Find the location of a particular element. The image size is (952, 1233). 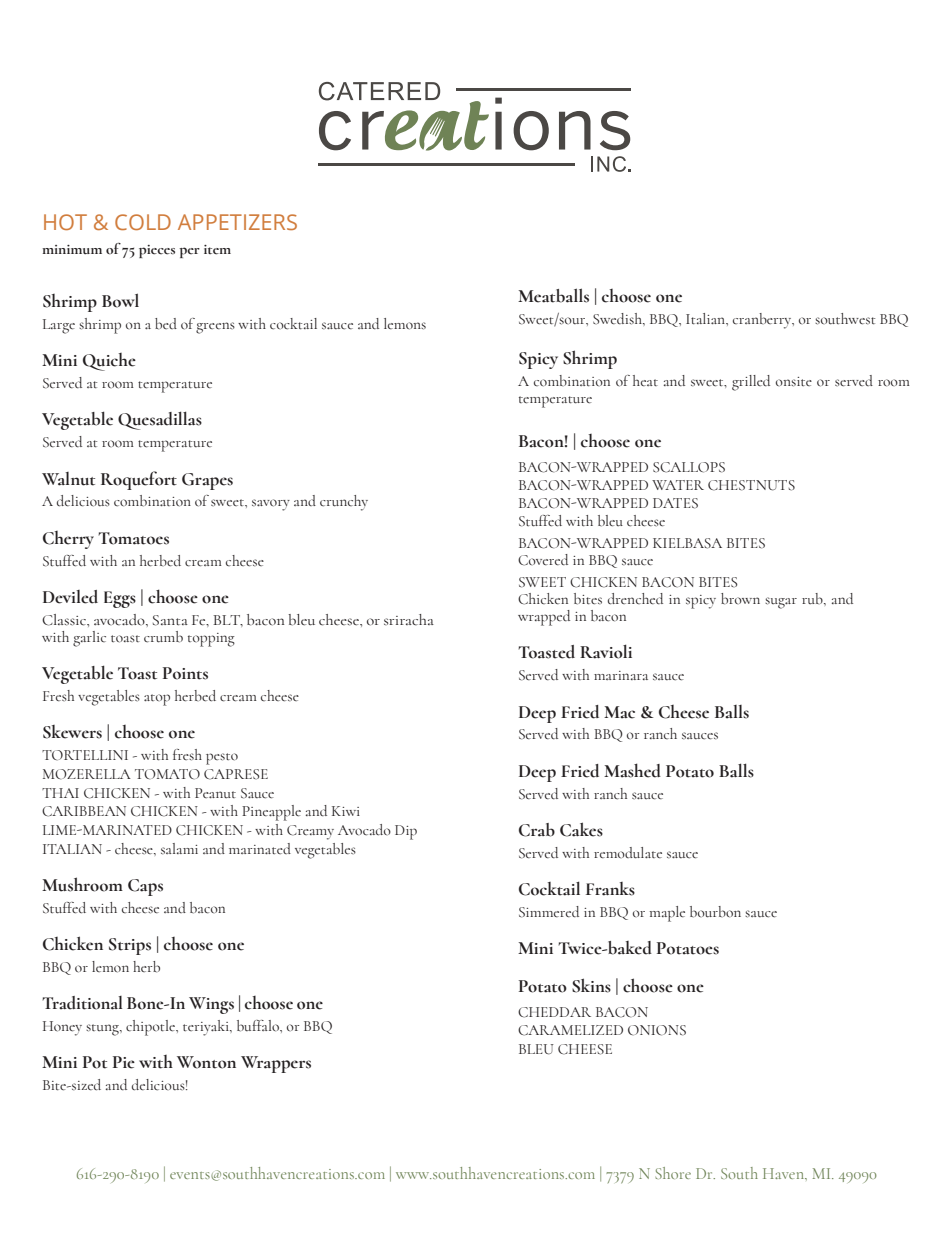

pieces is located at coordinates (157, 251).
